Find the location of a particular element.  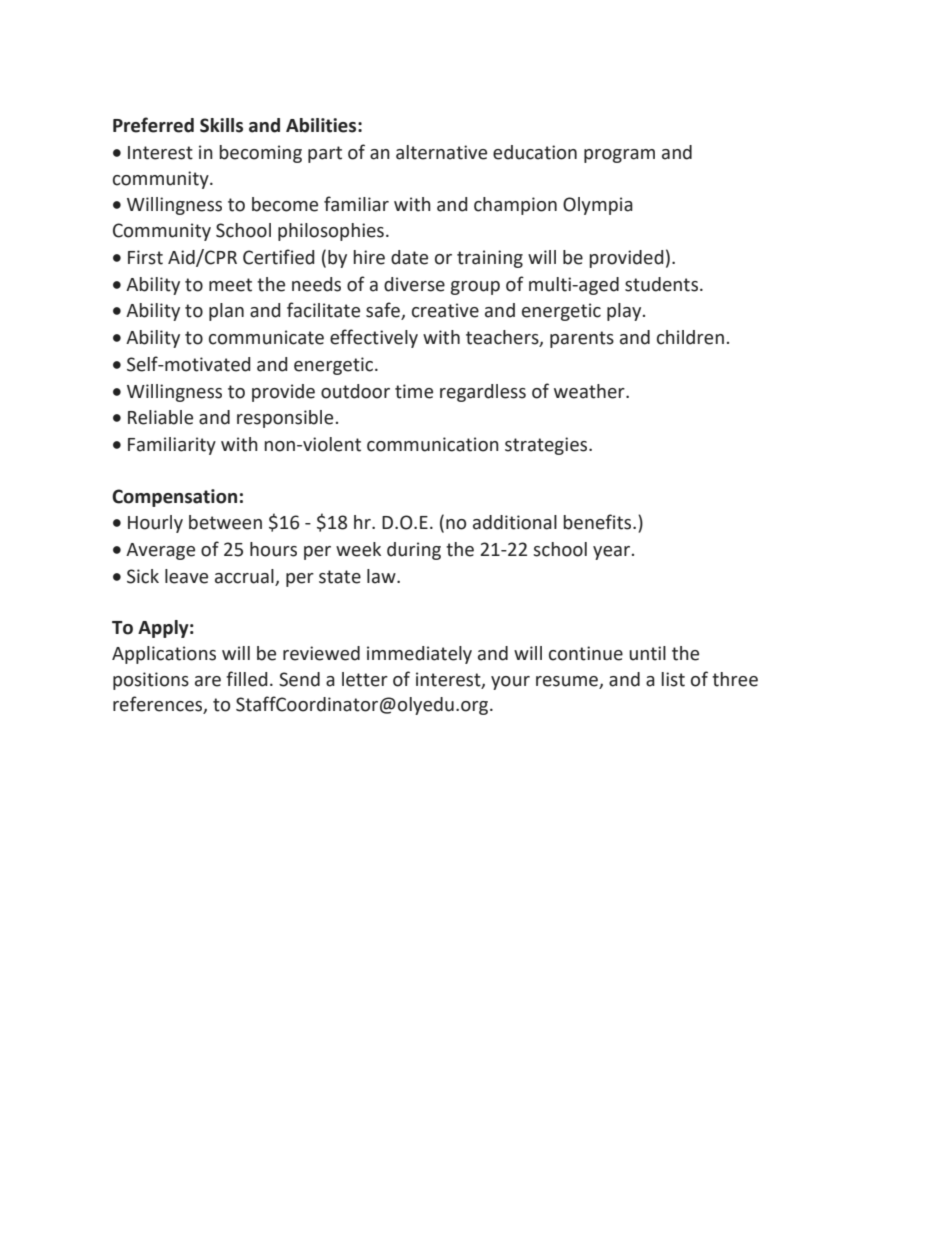

plan is located at coordinates (226, 312).
